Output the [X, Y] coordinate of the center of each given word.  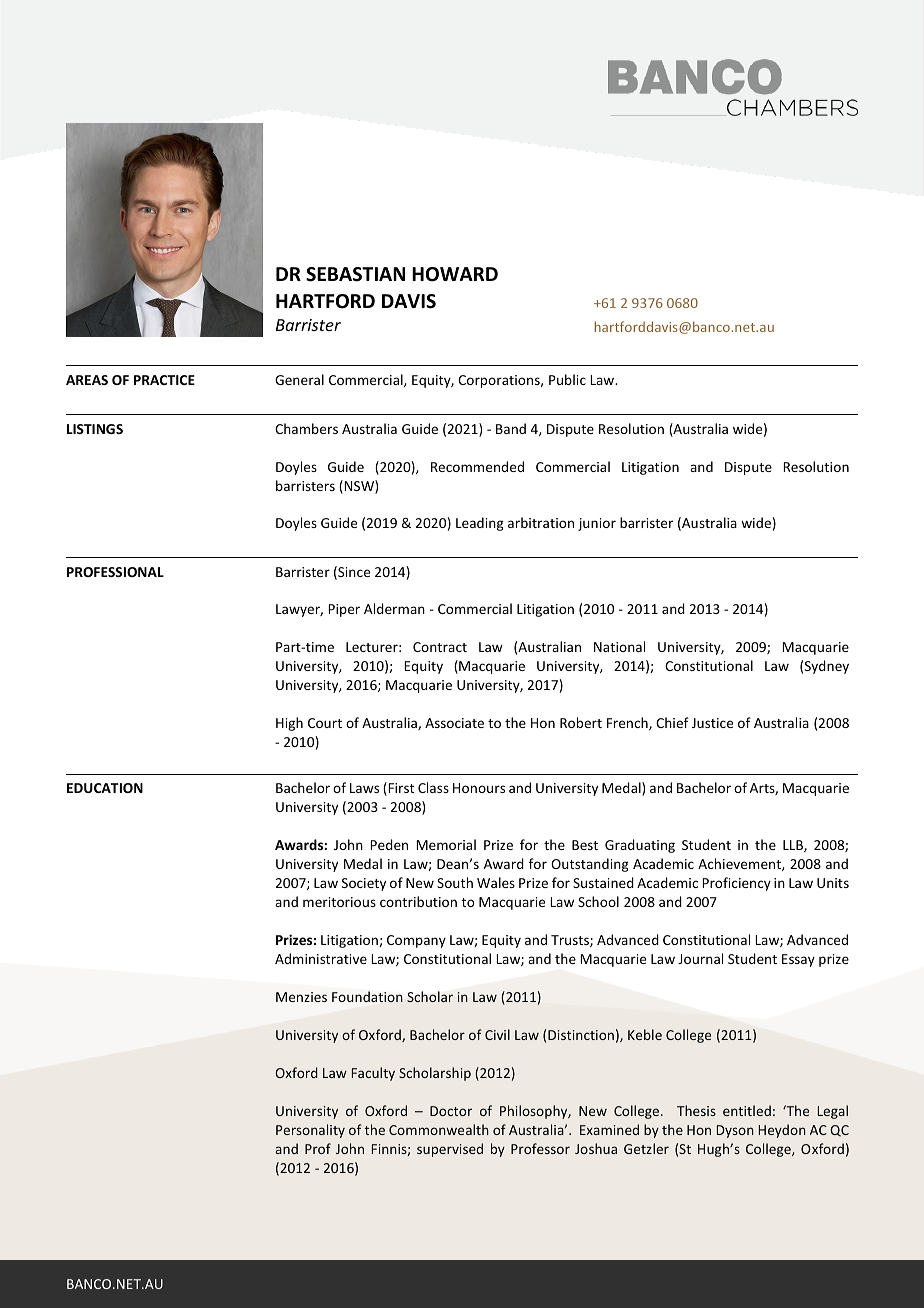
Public [567, 379]
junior [597, 524]
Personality [310, 1131]
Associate [454, 723]
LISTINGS [95, 429]
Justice [712, 723]
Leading [480, 524]
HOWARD [455, 274]
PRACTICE [164, 380]
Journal [700, 958]
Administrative [321, 958]
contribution [418, 901]
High [289, 724]
